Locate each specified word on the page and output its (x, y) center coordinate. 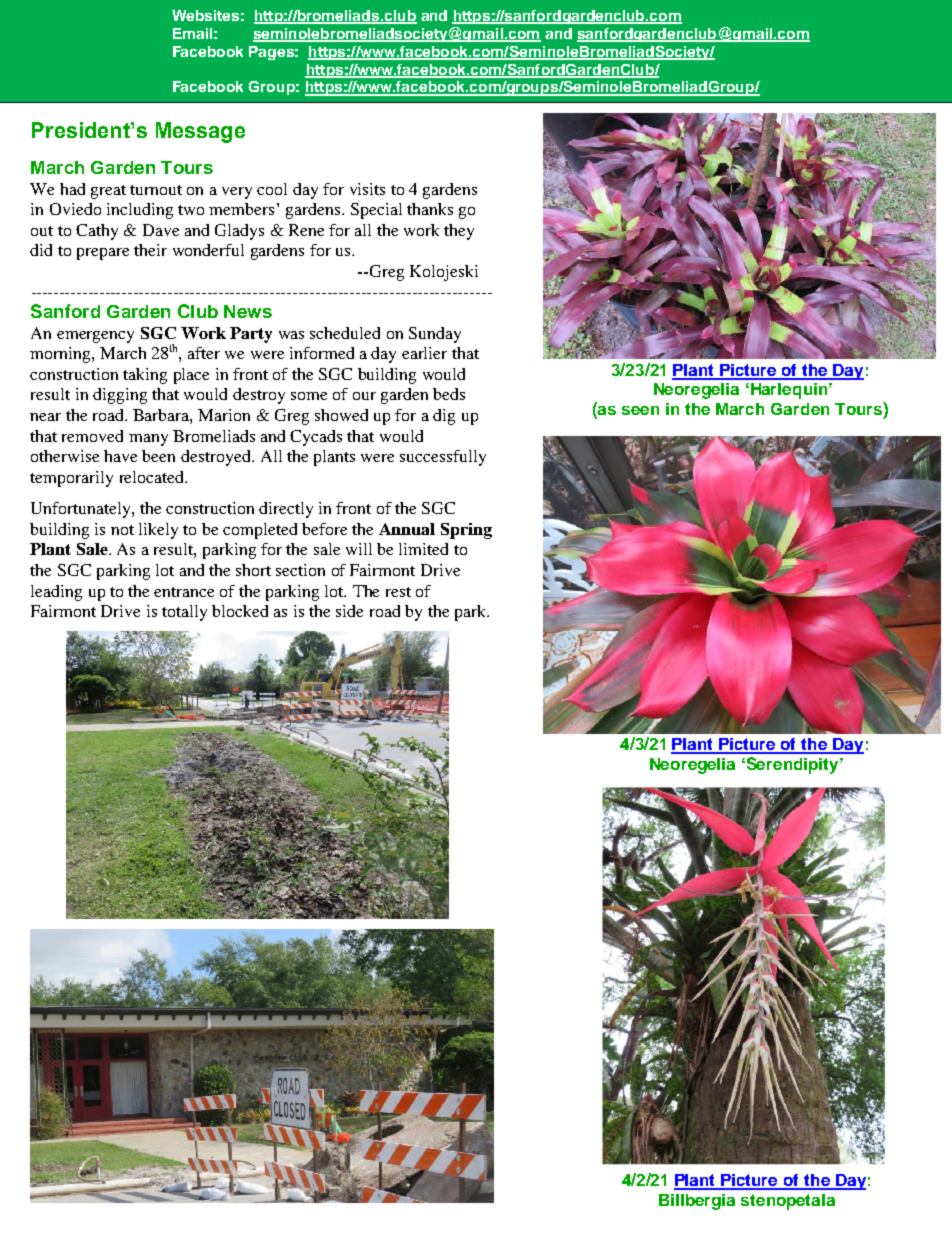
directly (286, 510)
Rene (306, 230)
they (459, 232)
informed (322, 353)
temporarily (71, 479)
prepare (103, 254)
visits (367, 189)
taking (145, 376)
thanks (430, 209)
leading (56, 593)
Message (200, 132)
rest (398, 592)
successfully (443, 458)
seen (640, 410)
